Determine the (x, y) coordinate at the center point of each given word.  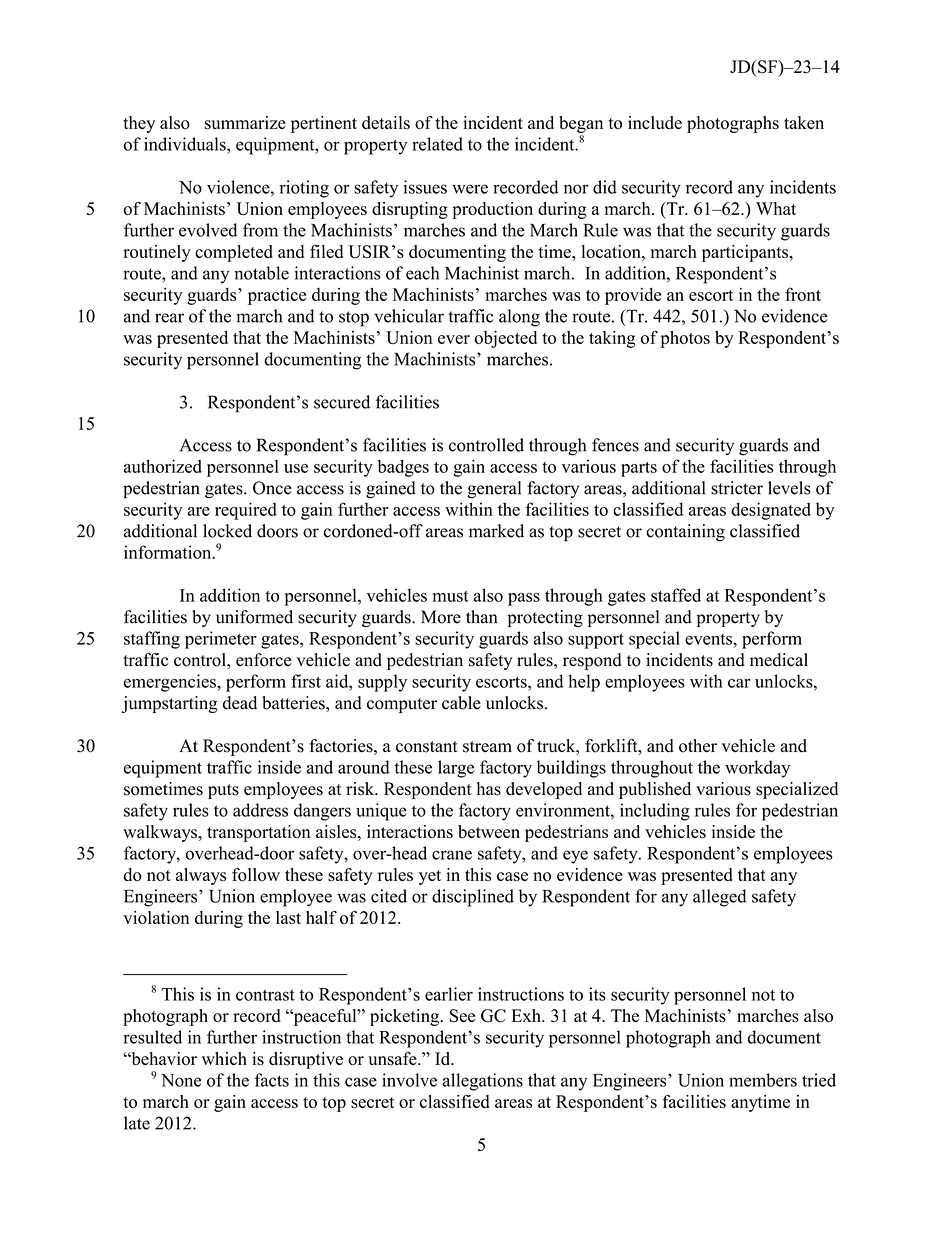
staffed (676, 595)
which (224, 1058)
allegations (483, 1082)
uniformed (254, 617)
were (470, 189)
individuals (186, 144)
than (482, 617)
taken (804, 122)
